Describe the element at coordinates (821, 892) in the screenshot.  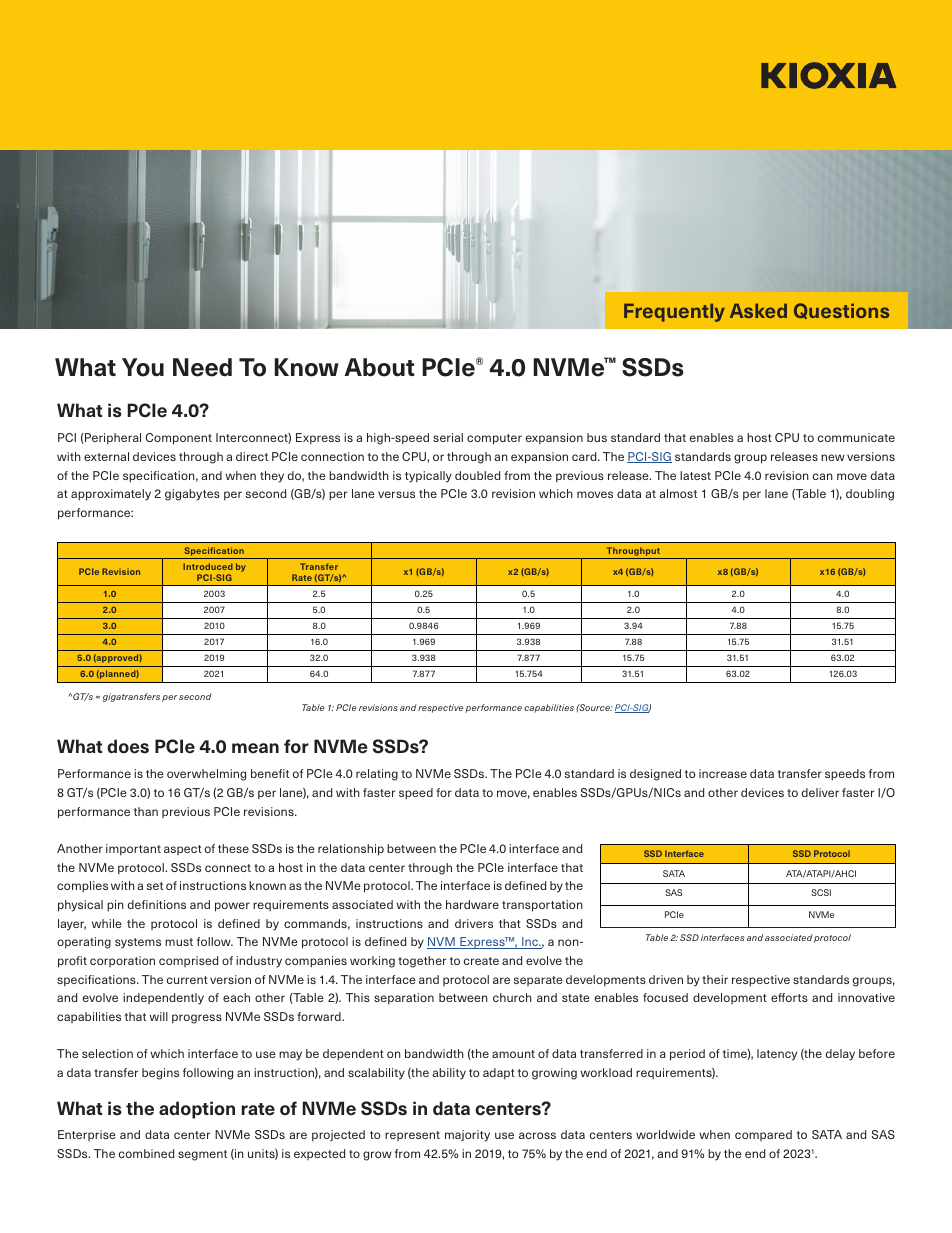
I see `SCSI` at that location.
